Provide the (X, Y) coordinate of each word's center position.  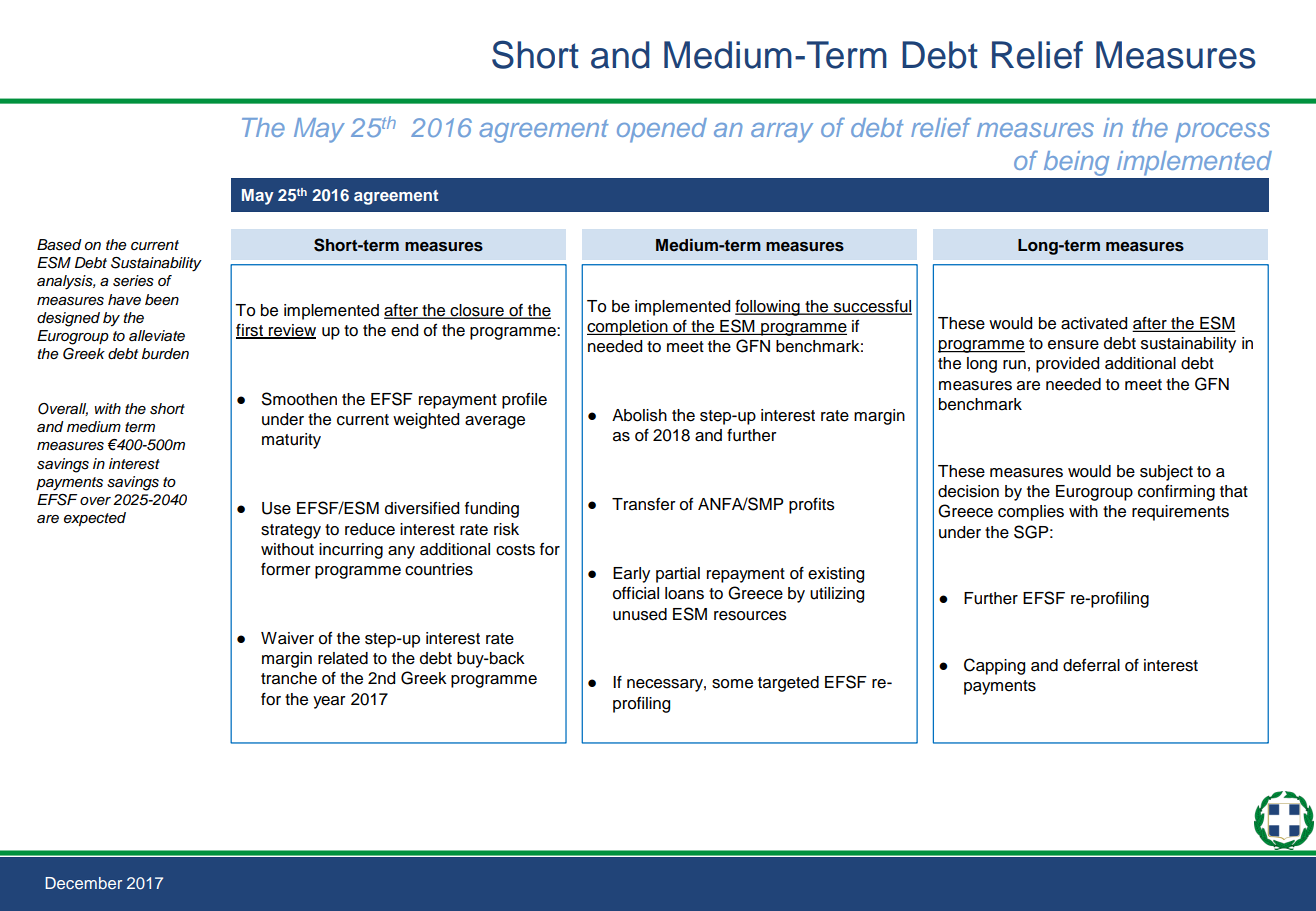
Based (59, 245)
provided (1067, 365)
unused (640, 614)
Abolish (639, 415)
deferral (1091, 665)
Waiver (287, 638)
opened (662, 130)
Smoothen (299, 399)
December (83, 883)
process (1222, 133)
